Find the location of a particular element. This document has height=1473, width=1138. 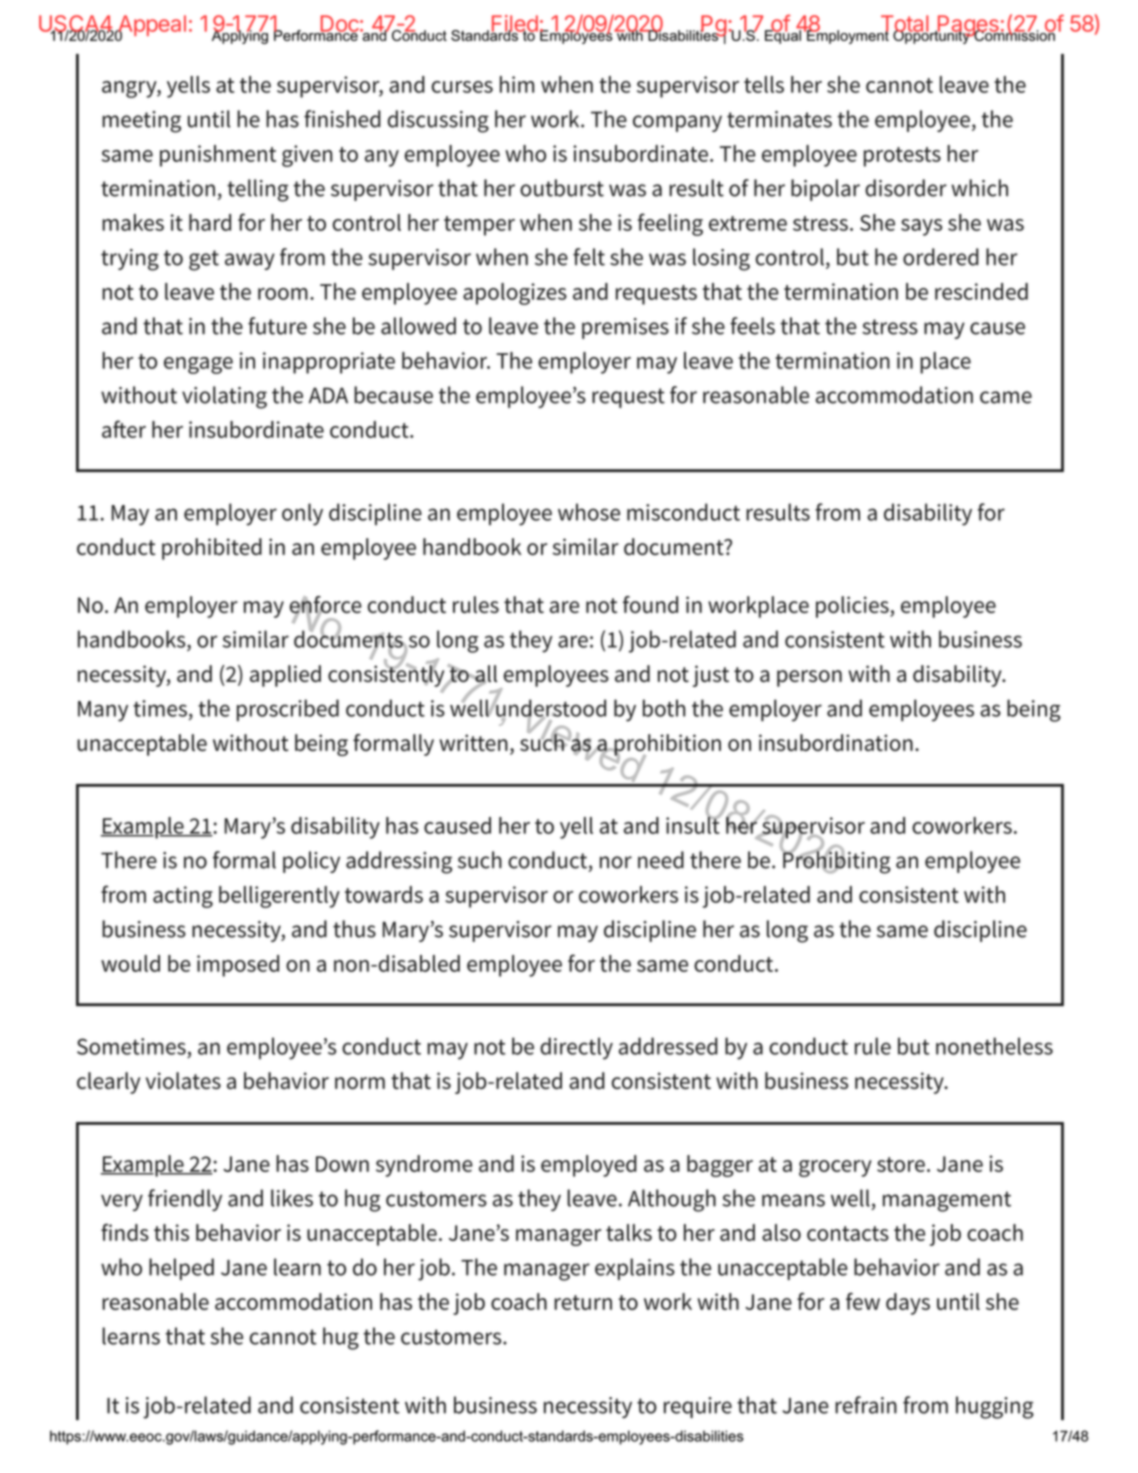

helped is located at coordinates (181, 1269).
